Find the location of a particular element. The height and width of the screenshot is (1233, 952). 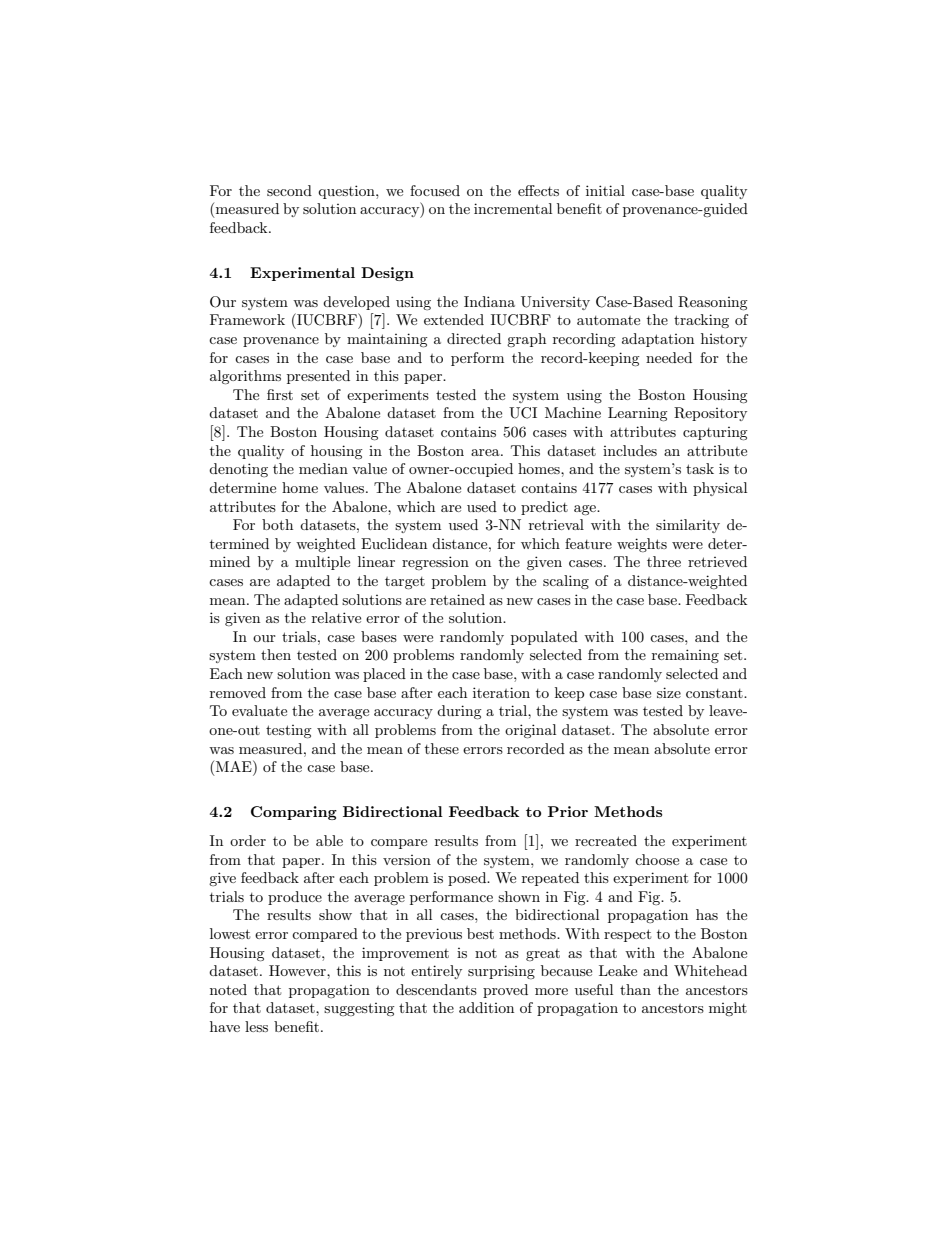

UCI is located at coordinates (523, 413).
